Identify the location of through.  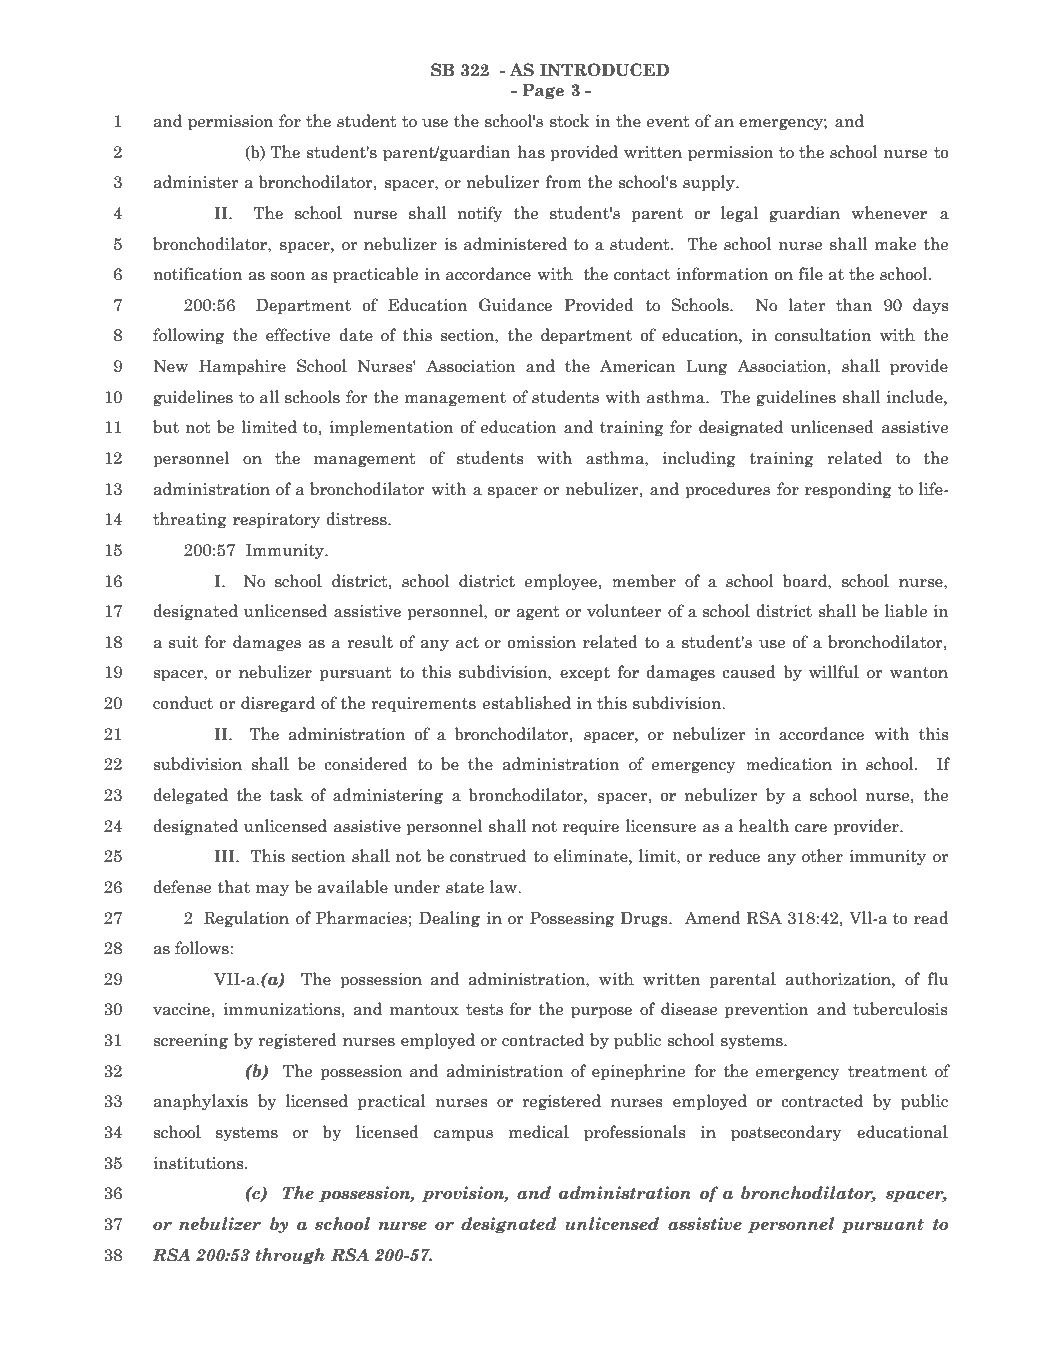
(290, 1256).
